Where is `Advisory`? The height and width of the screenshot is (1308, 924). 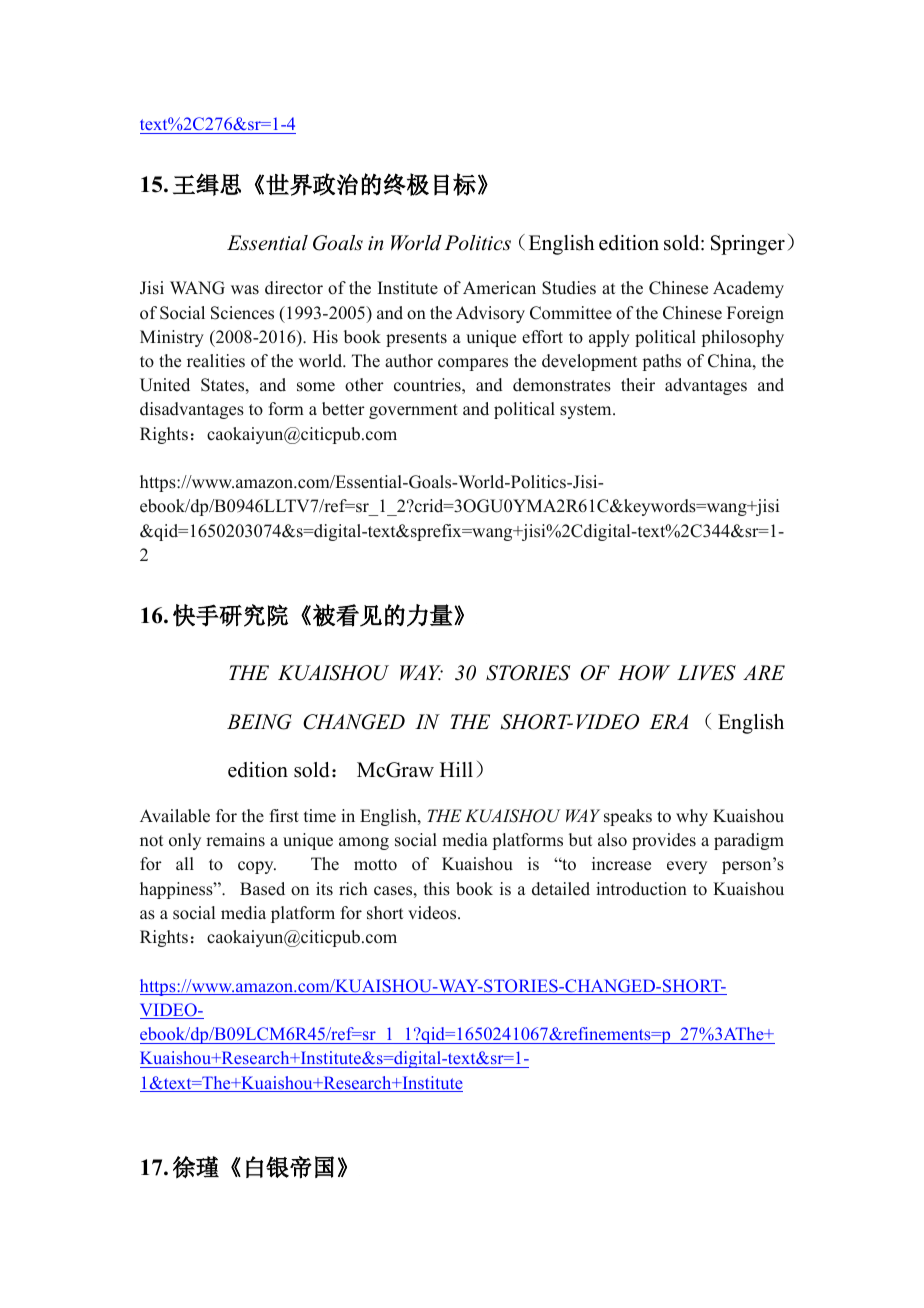
Advisory is located at coordinates (490, 314).
